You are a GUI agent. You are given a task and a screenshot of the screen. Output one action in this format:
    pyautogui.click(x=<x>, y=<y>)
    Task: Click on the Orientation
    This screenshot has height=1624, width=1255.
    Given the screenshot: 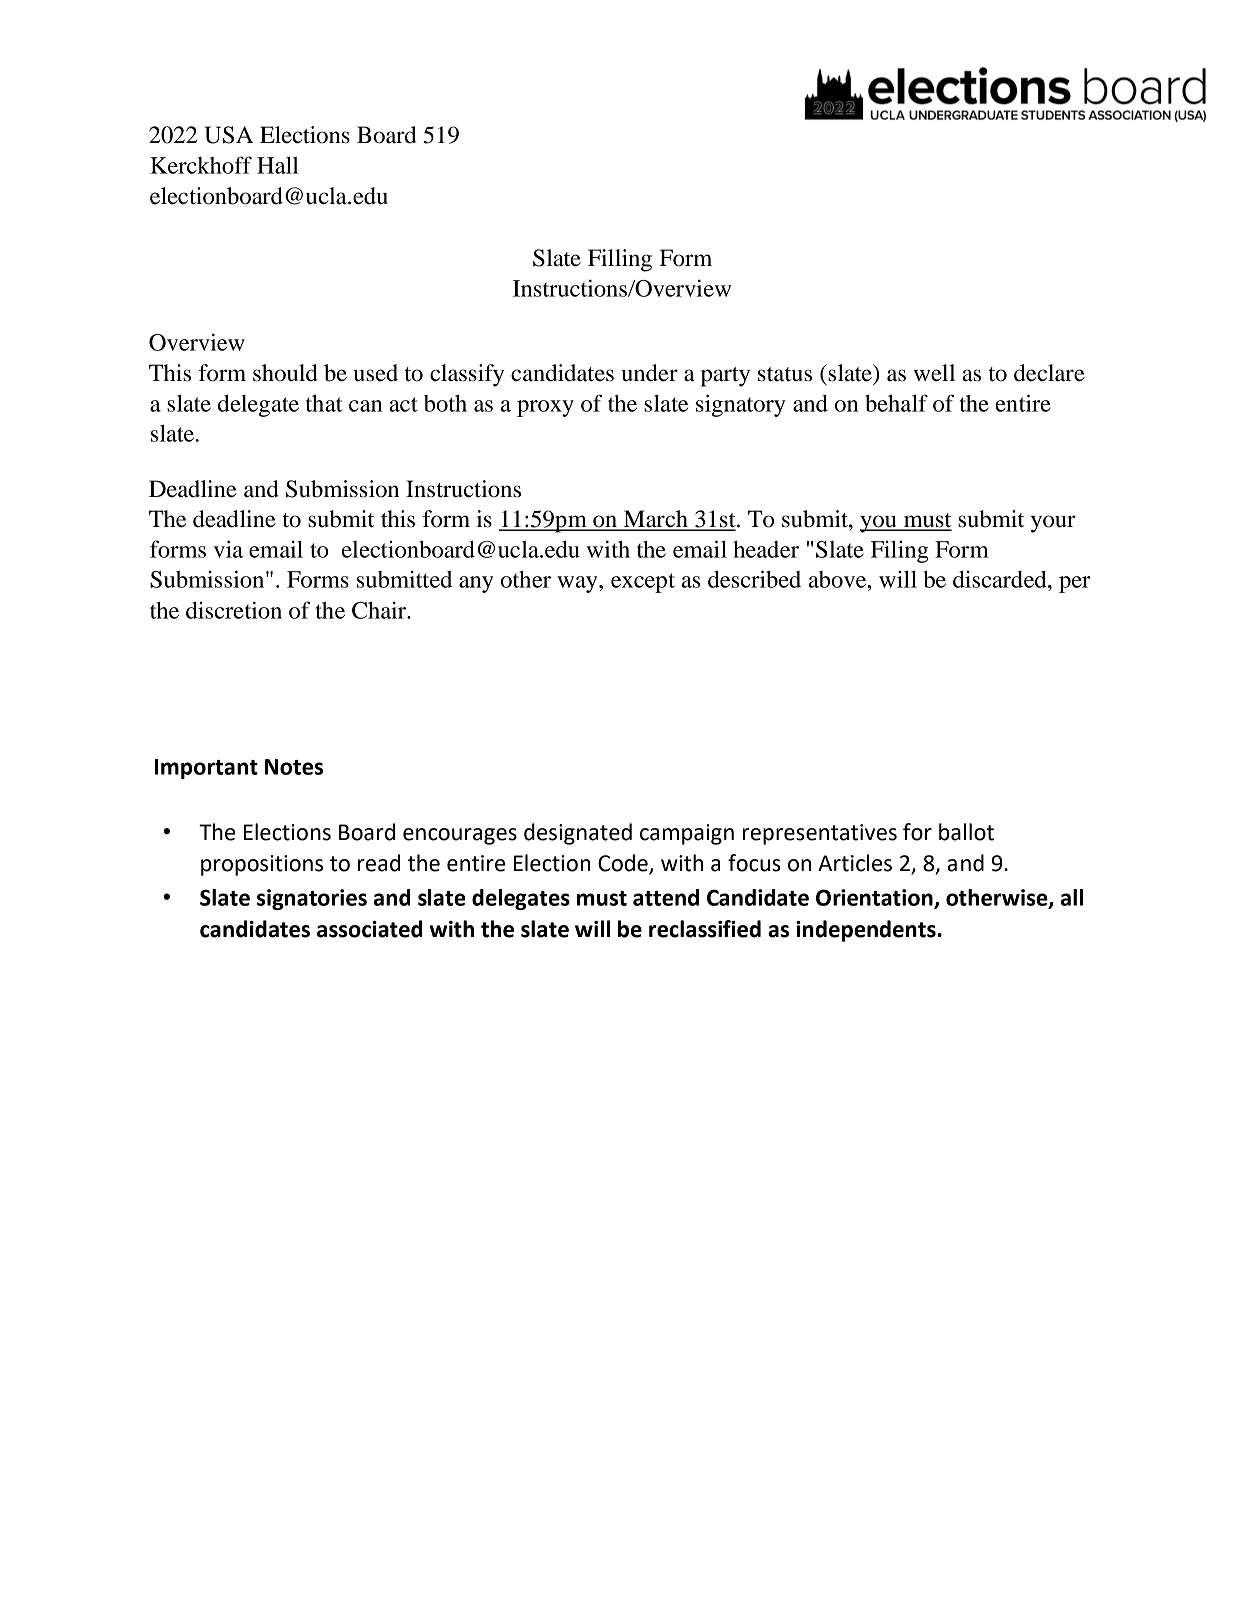 What is the action you would take?
    pyautogui.click(x=875, y=898)
